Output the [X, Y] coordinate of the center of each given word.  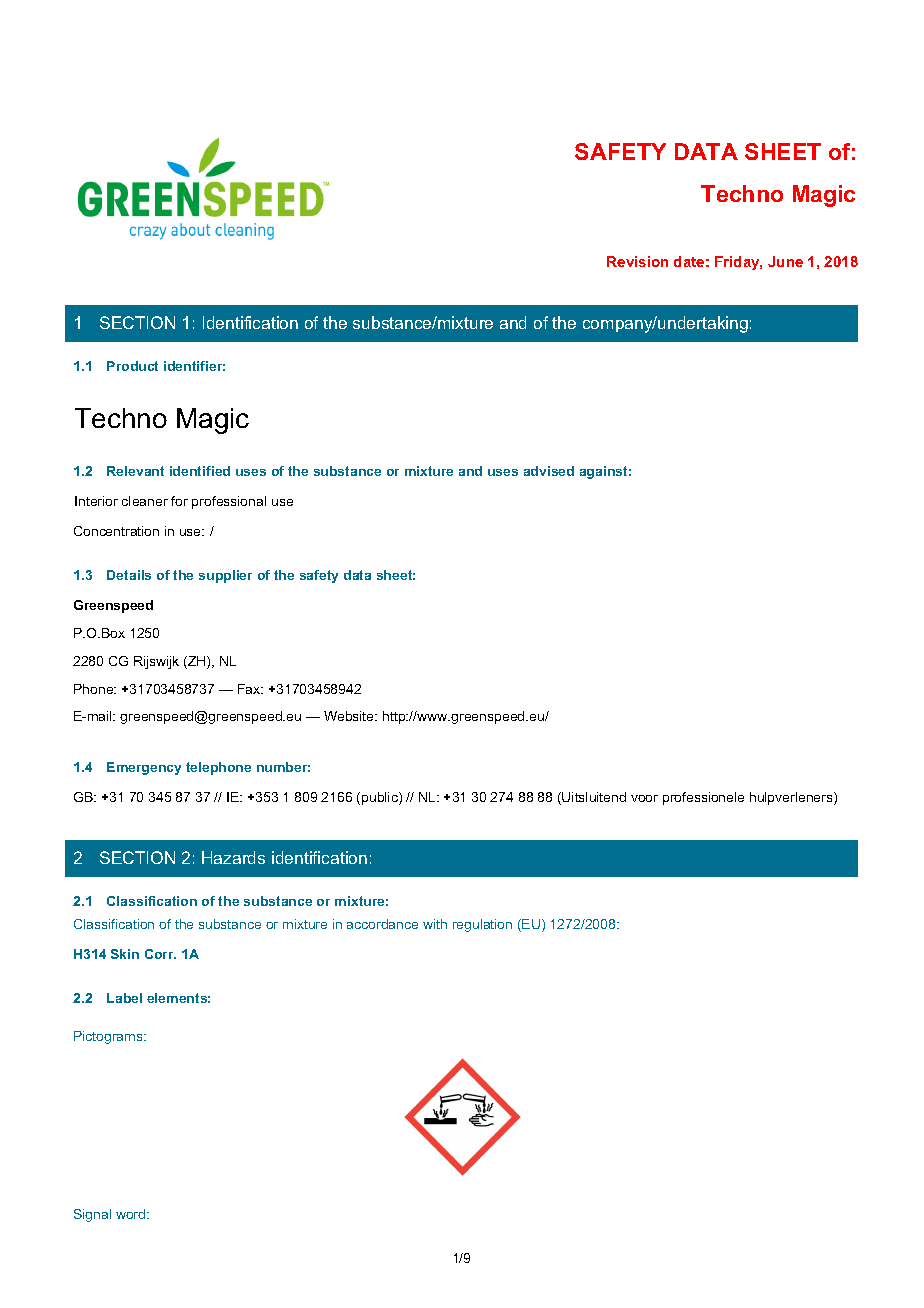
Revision [637, 261]
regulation [482, 925]
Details [129, 575]
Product [132, 366]
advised [549, 471]
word [132, 1214]
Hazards [233, 857]
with [435, 924]
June [785, 261]
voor [644, 798]
